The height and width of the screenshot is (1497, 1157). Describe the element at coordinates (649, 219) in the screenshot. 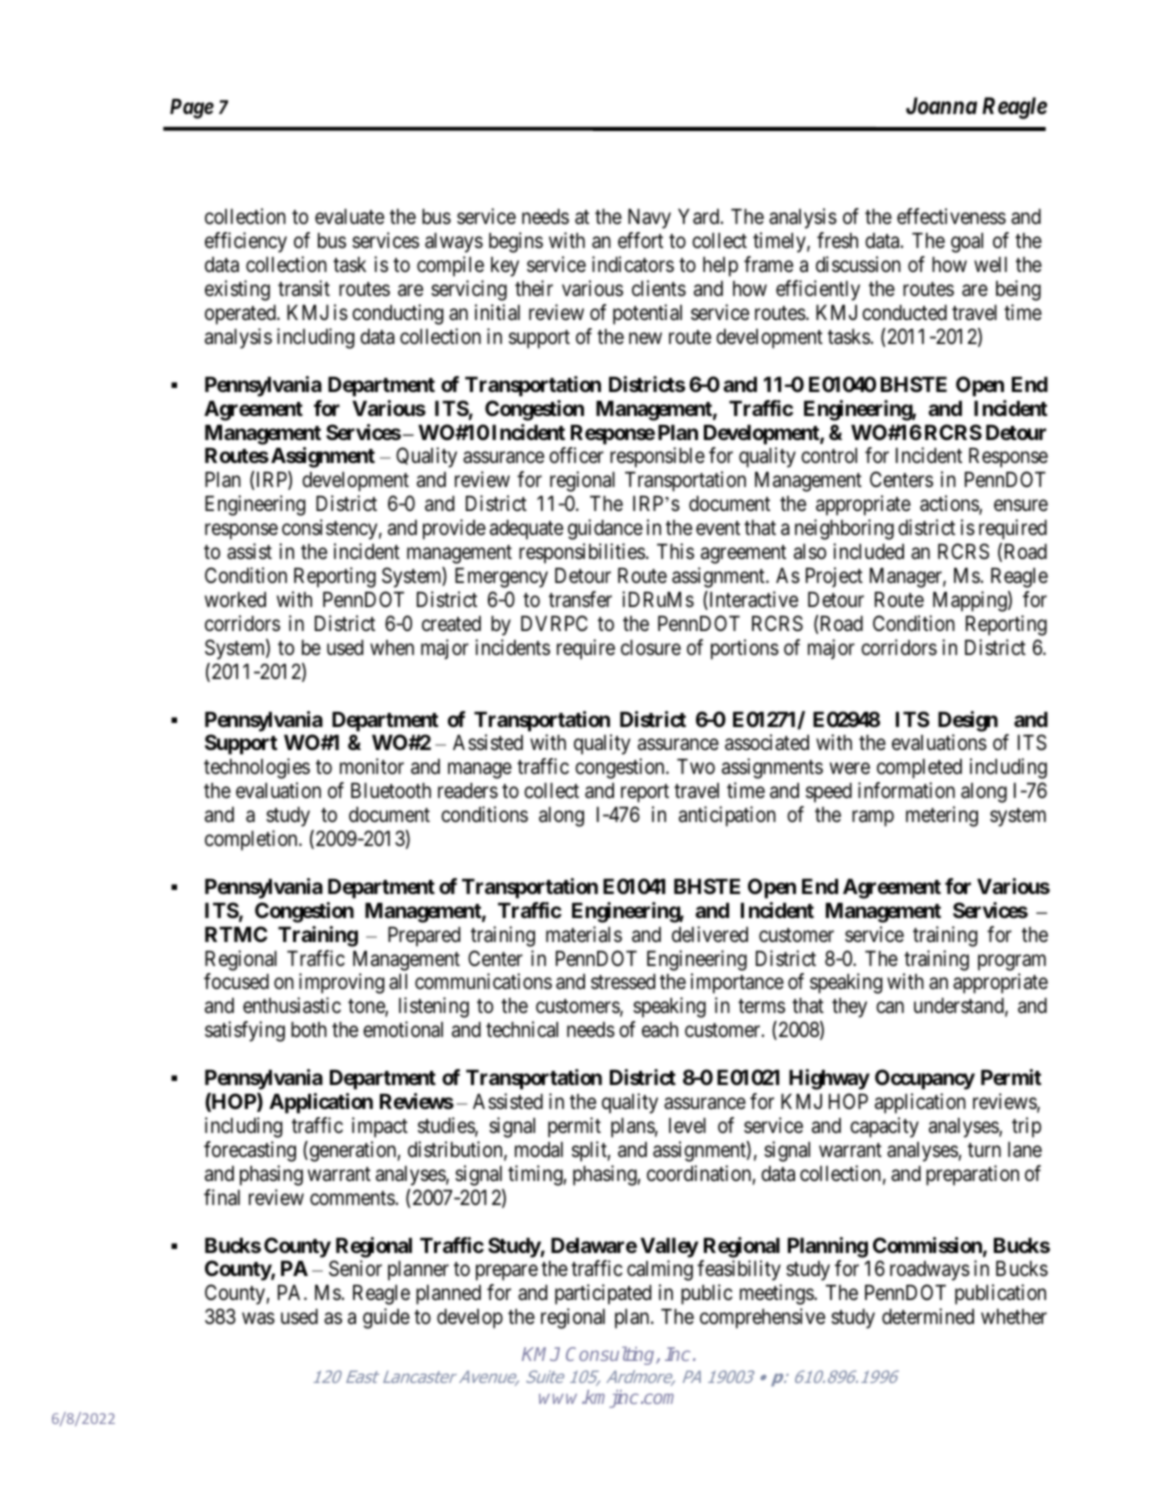

I see `Navy` at that location.
